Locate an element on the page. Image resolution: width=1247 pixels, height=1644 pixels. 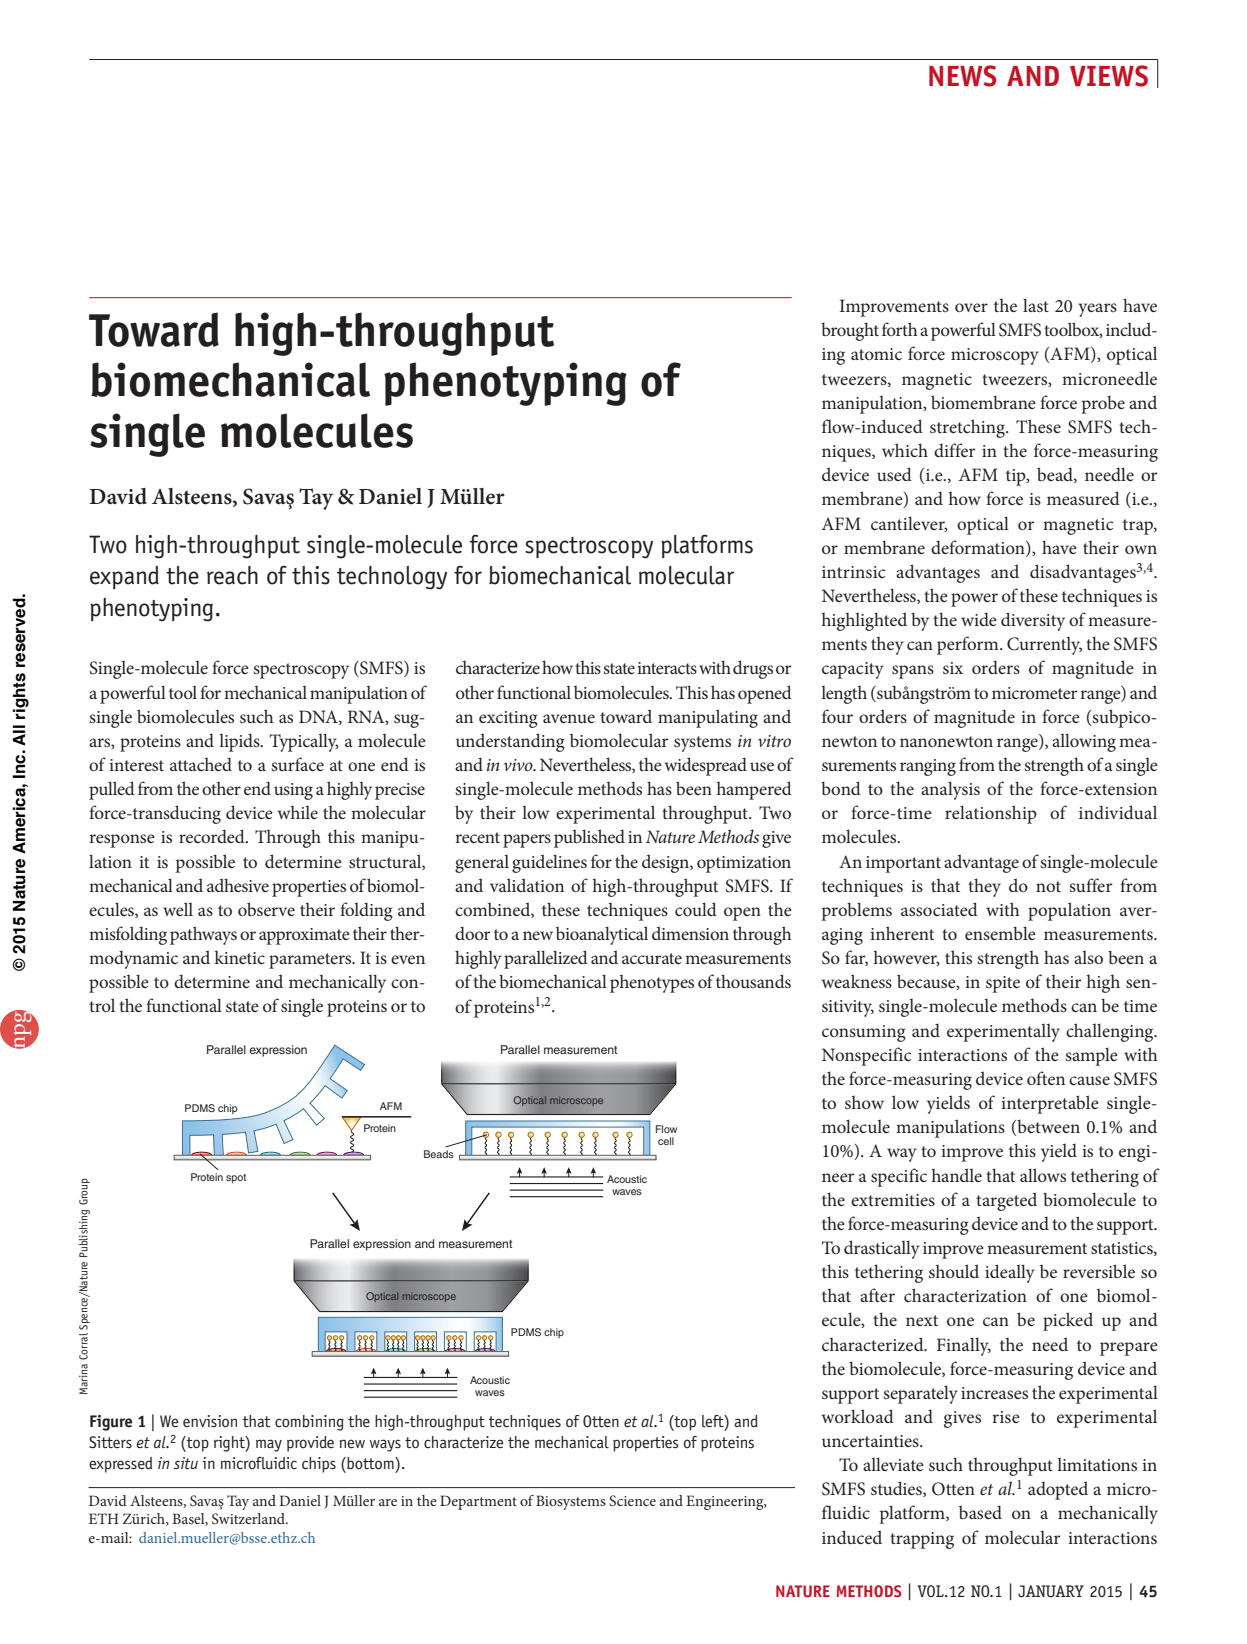
often is located at coordinates (1046, 1078).
